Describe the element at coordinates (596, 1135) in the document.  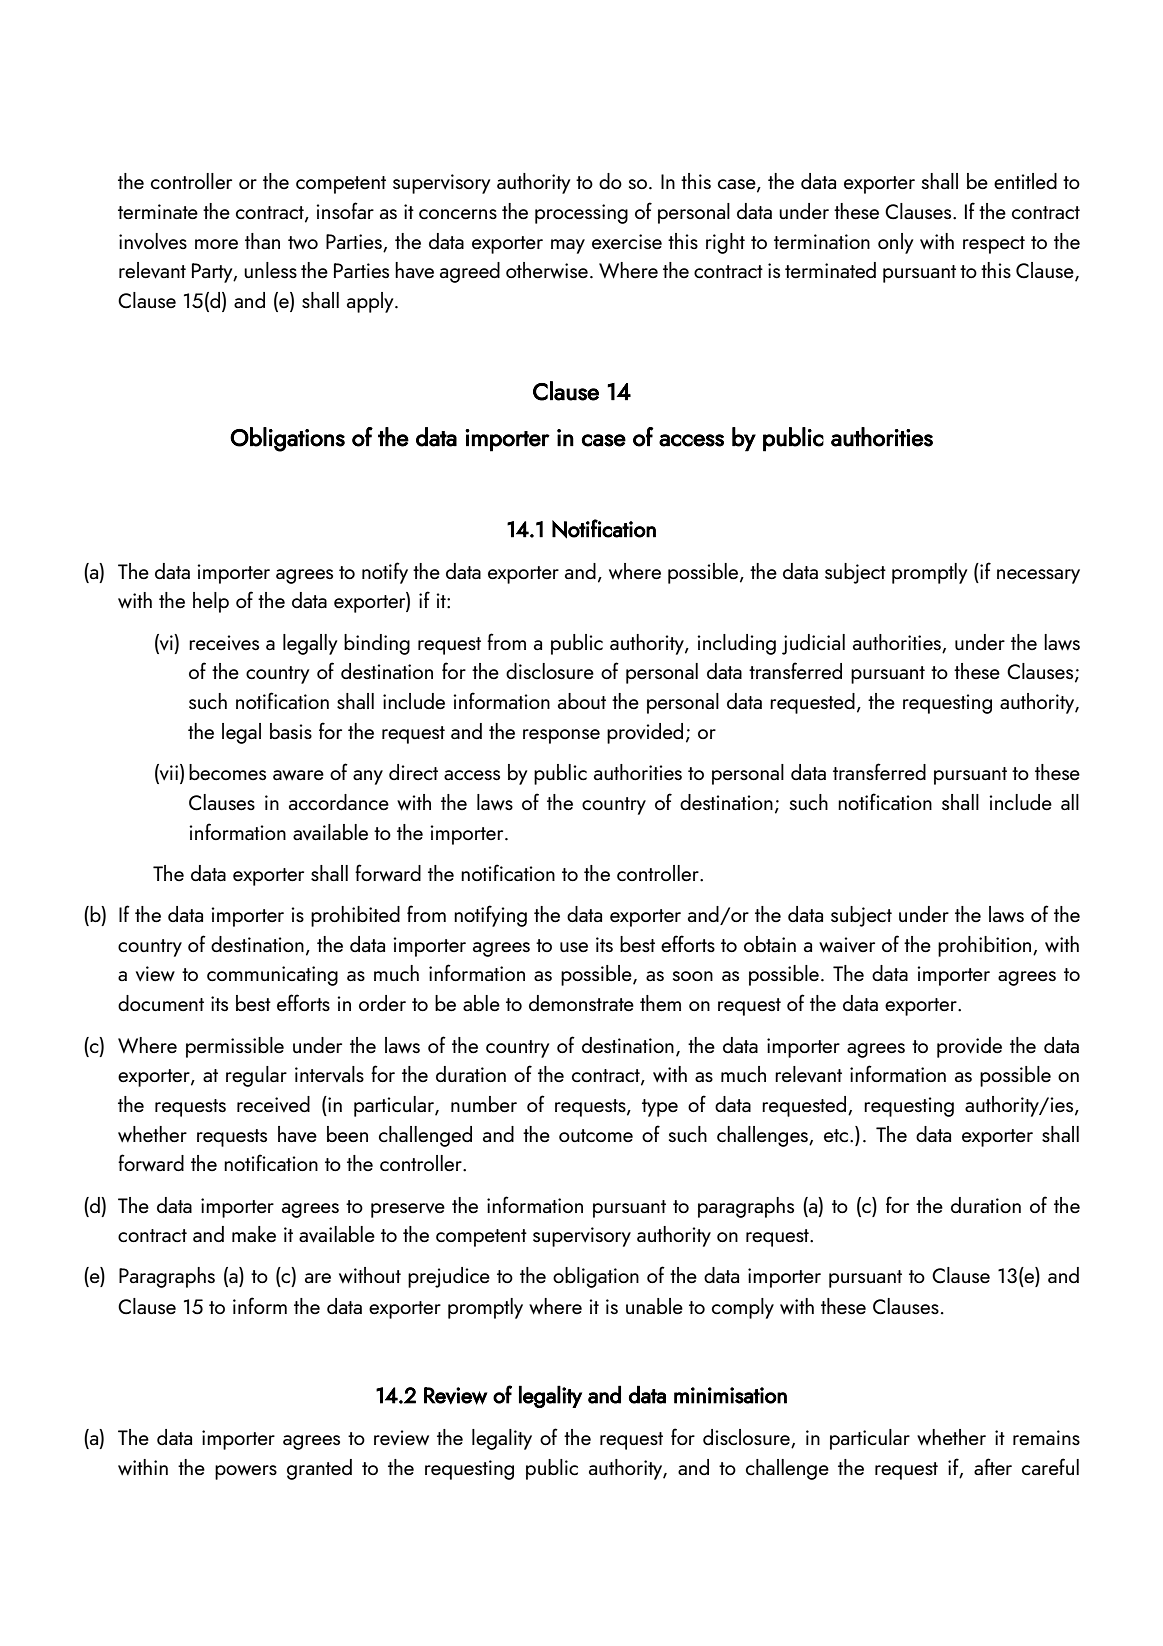
I see `outcome` at that location.
